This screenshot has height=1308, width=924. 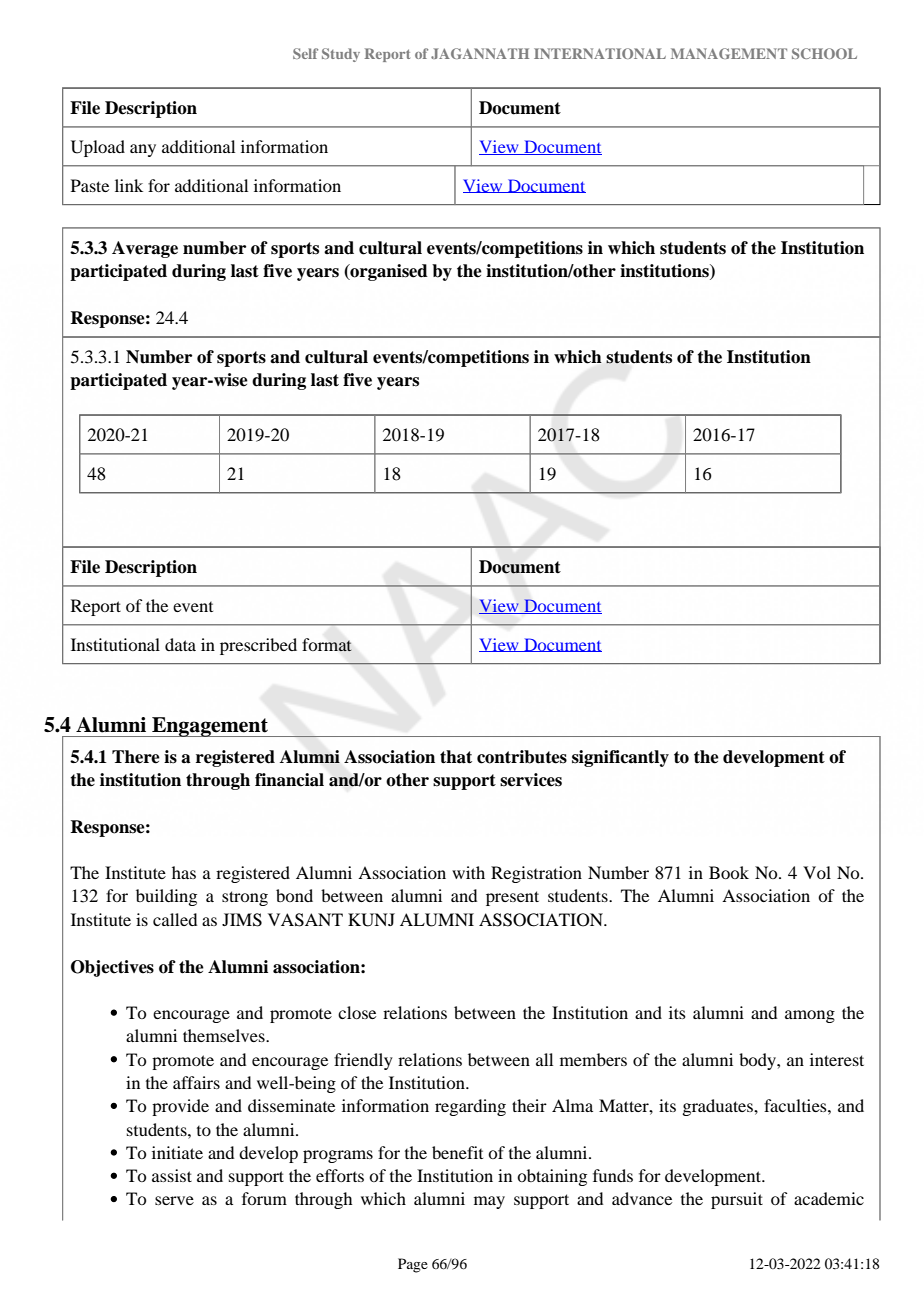 What do you see at coordinates (145, 249) in the screenshot?
I see `Average` at bounding box center [145, 249].
